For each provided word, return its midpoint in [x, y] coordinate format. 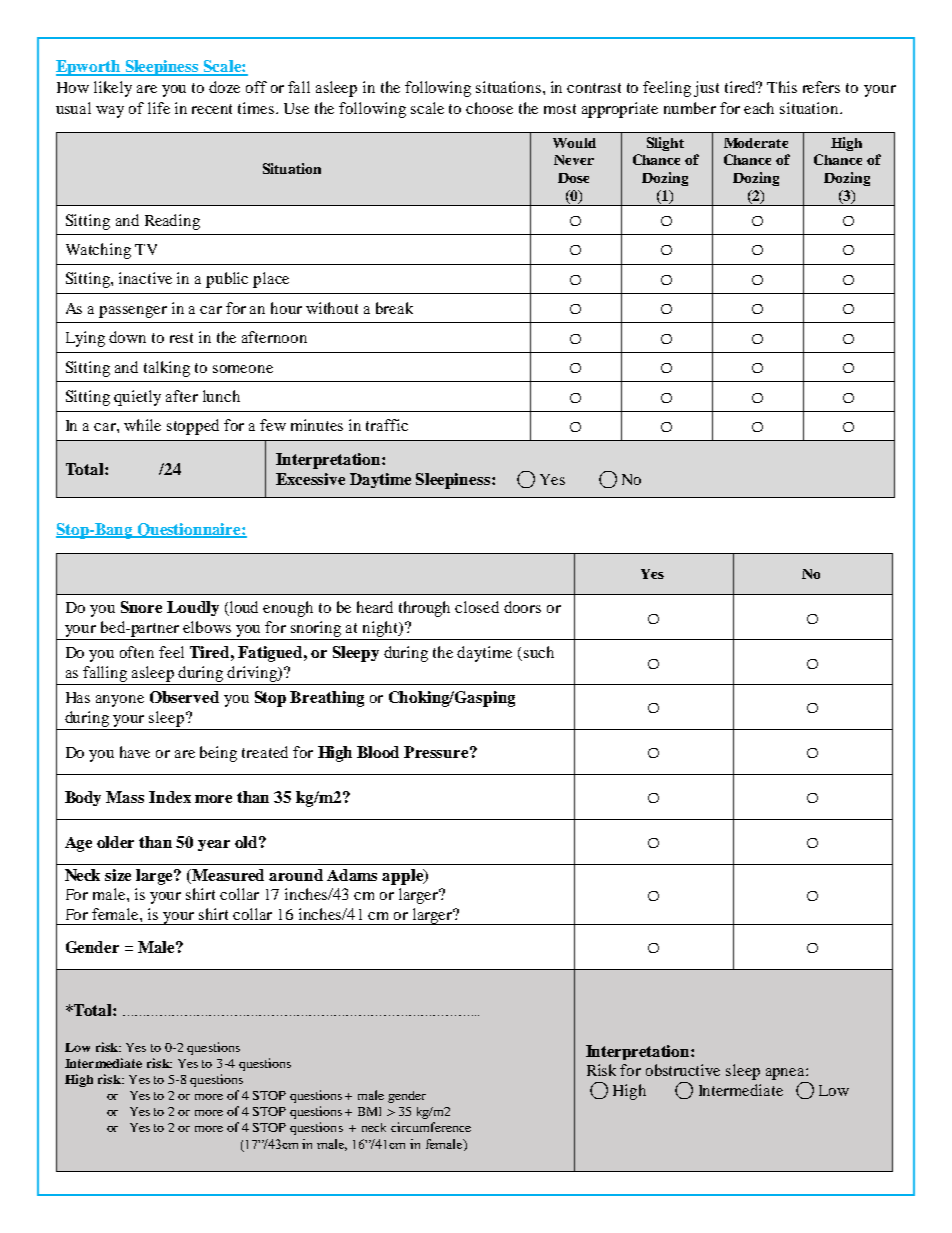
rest [181, 338]
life [159, 108]
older [115, 842]
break [394, 308]
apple [403, 877]
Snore [141, 607]
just [706, 89]
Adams [352, 875]
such [539, 652]
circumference [431, 1127]
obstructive [683, 1070]
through [424, 609]
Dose [573, 178]
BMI [369, 1111]
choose [489, 108]
